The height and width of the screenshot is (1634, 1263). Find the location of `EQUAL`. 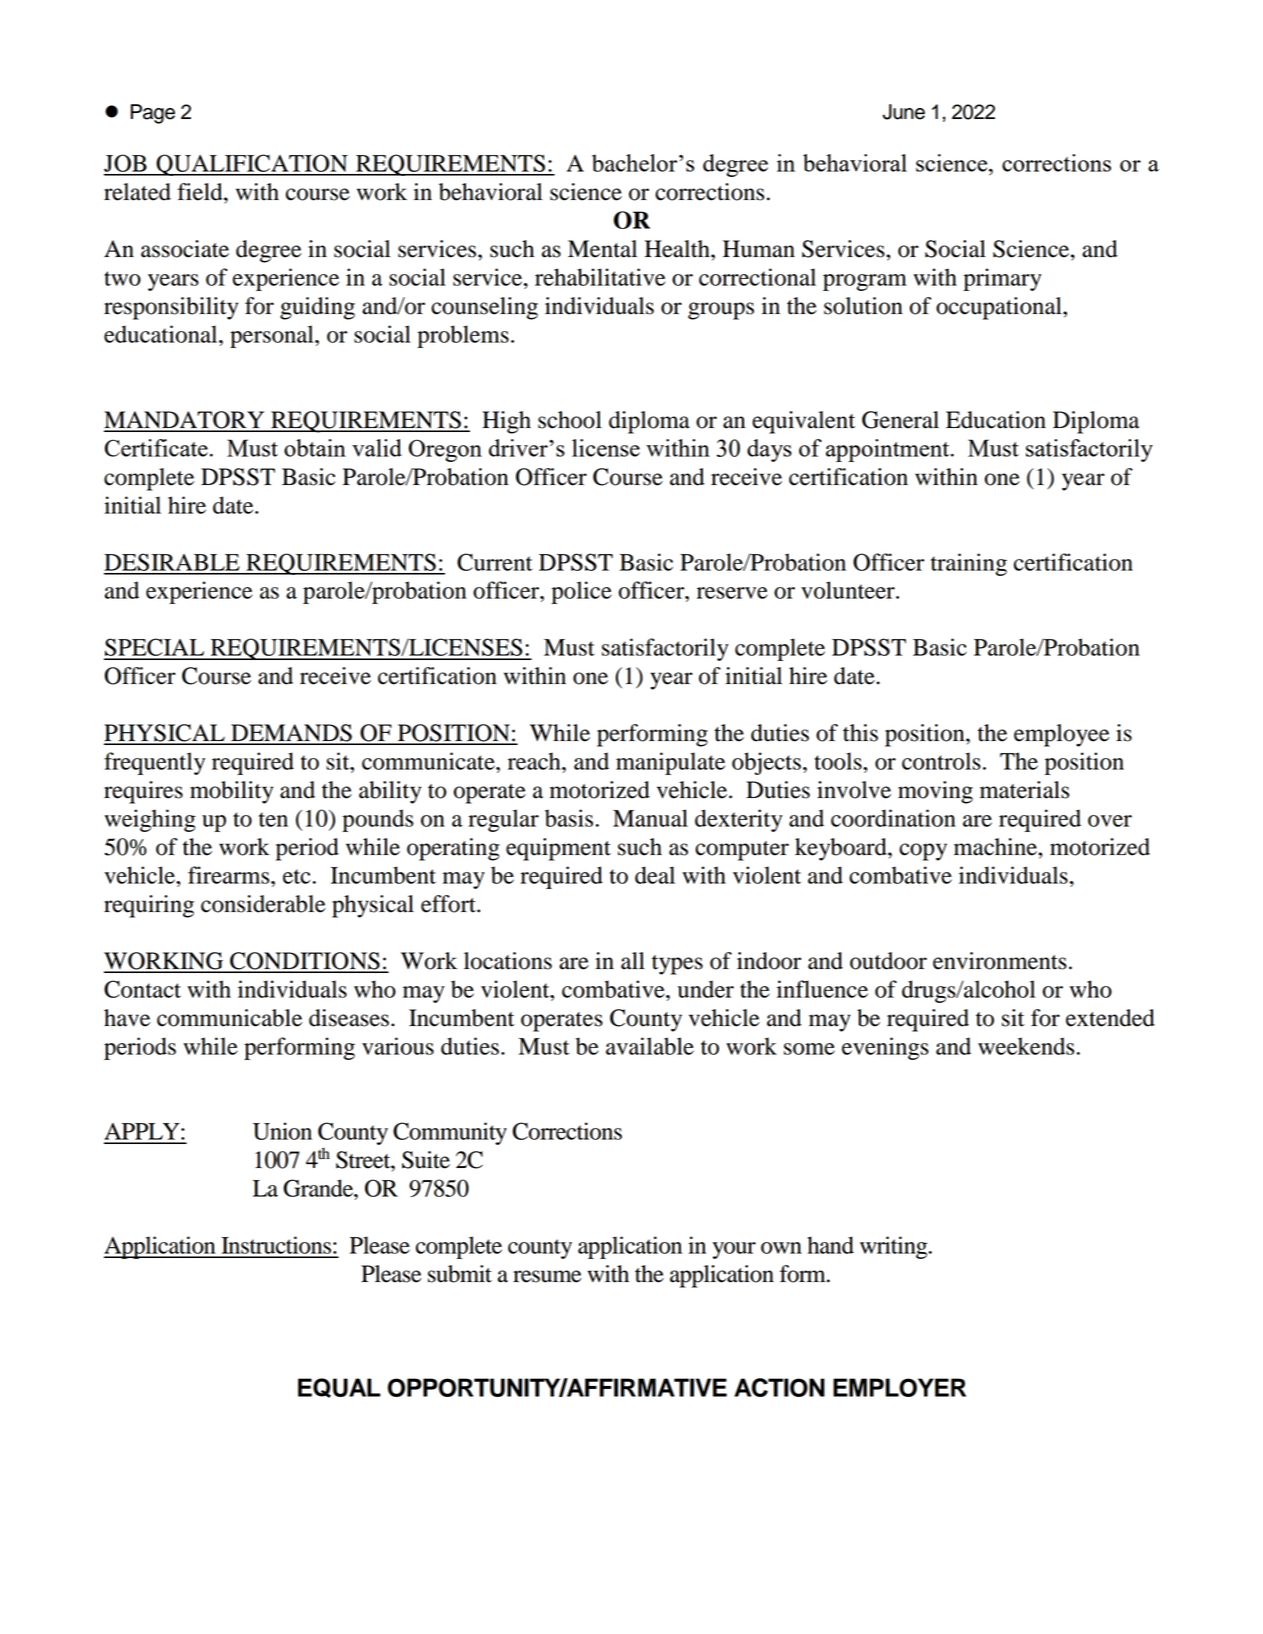

EQUAL is located at coordinates (339, 1388).
